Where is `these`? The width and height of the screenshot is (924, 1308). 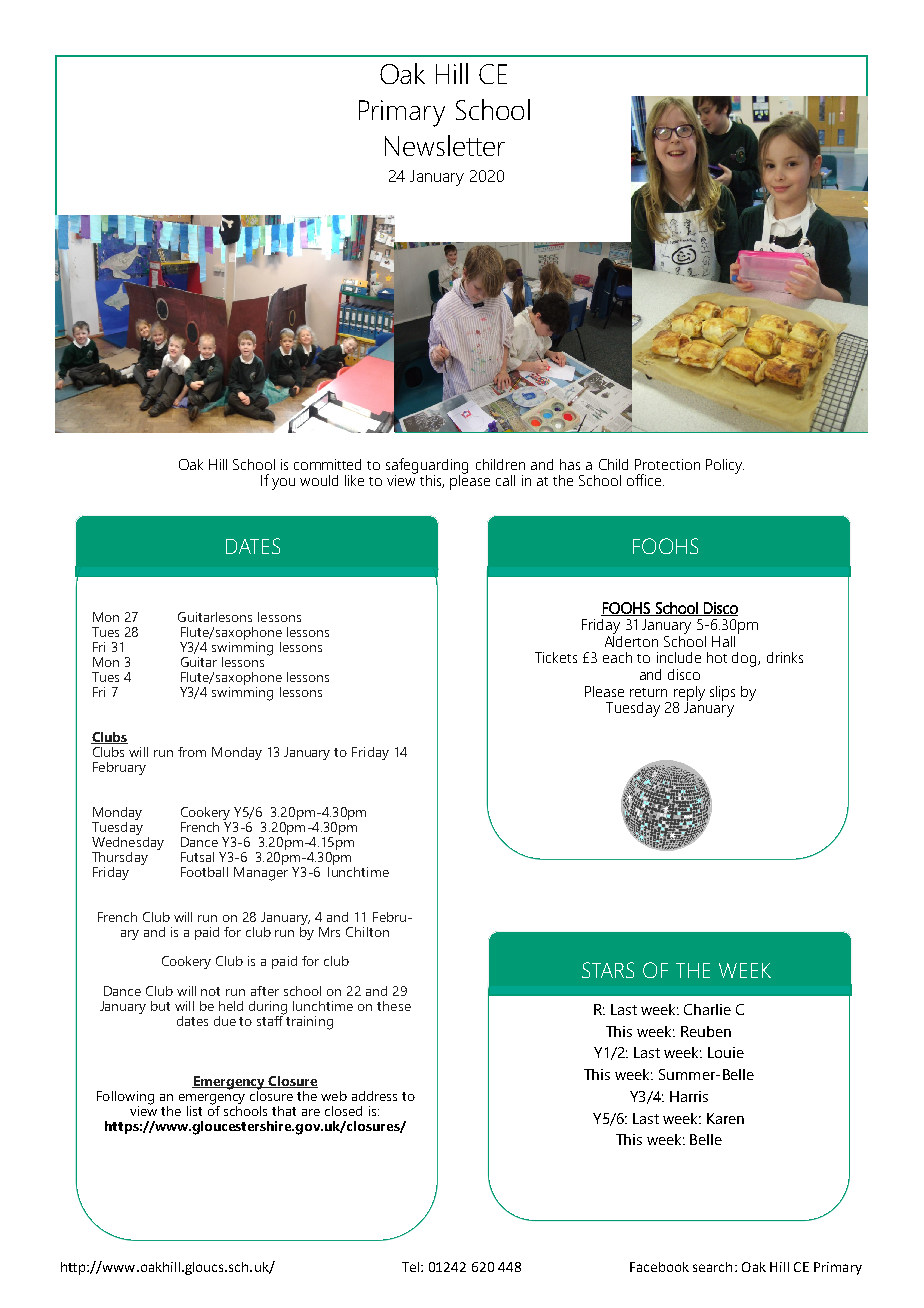 these is located at coordinates (394, 1006).
